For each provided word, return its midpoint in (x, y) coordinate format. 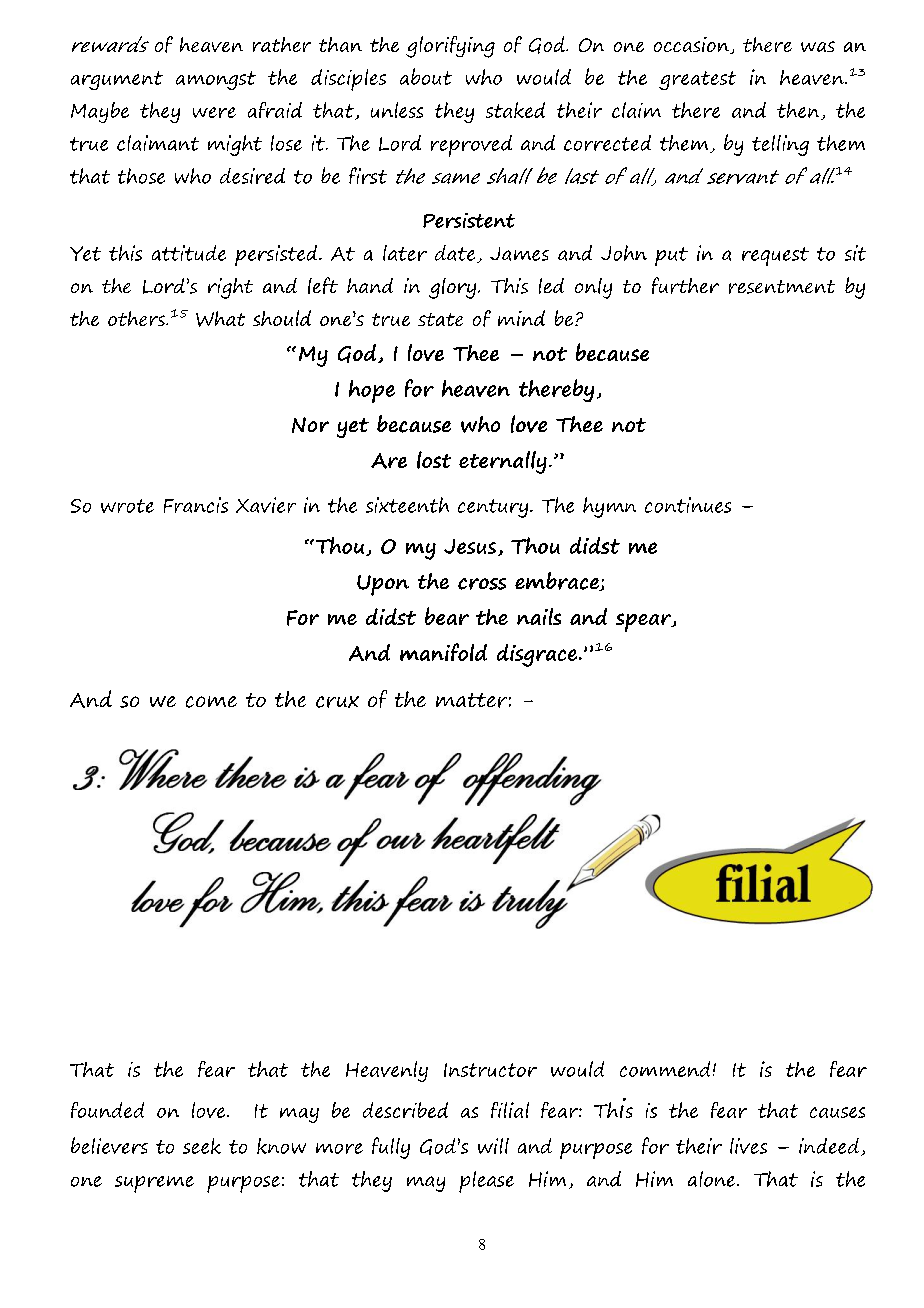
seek (202, 1146)
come (211, 702)
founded (107, 1110)
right (230, 288)
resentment (782, 287)
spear (645, 622)
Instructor (490, 1070)
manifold (443, 652)
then (799, 111)
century (494, 508)
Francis (196, 505)
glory (452, 288)
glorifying (450, 47)
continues (688, 505)
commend (665, 1069)
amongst (216, 80)
